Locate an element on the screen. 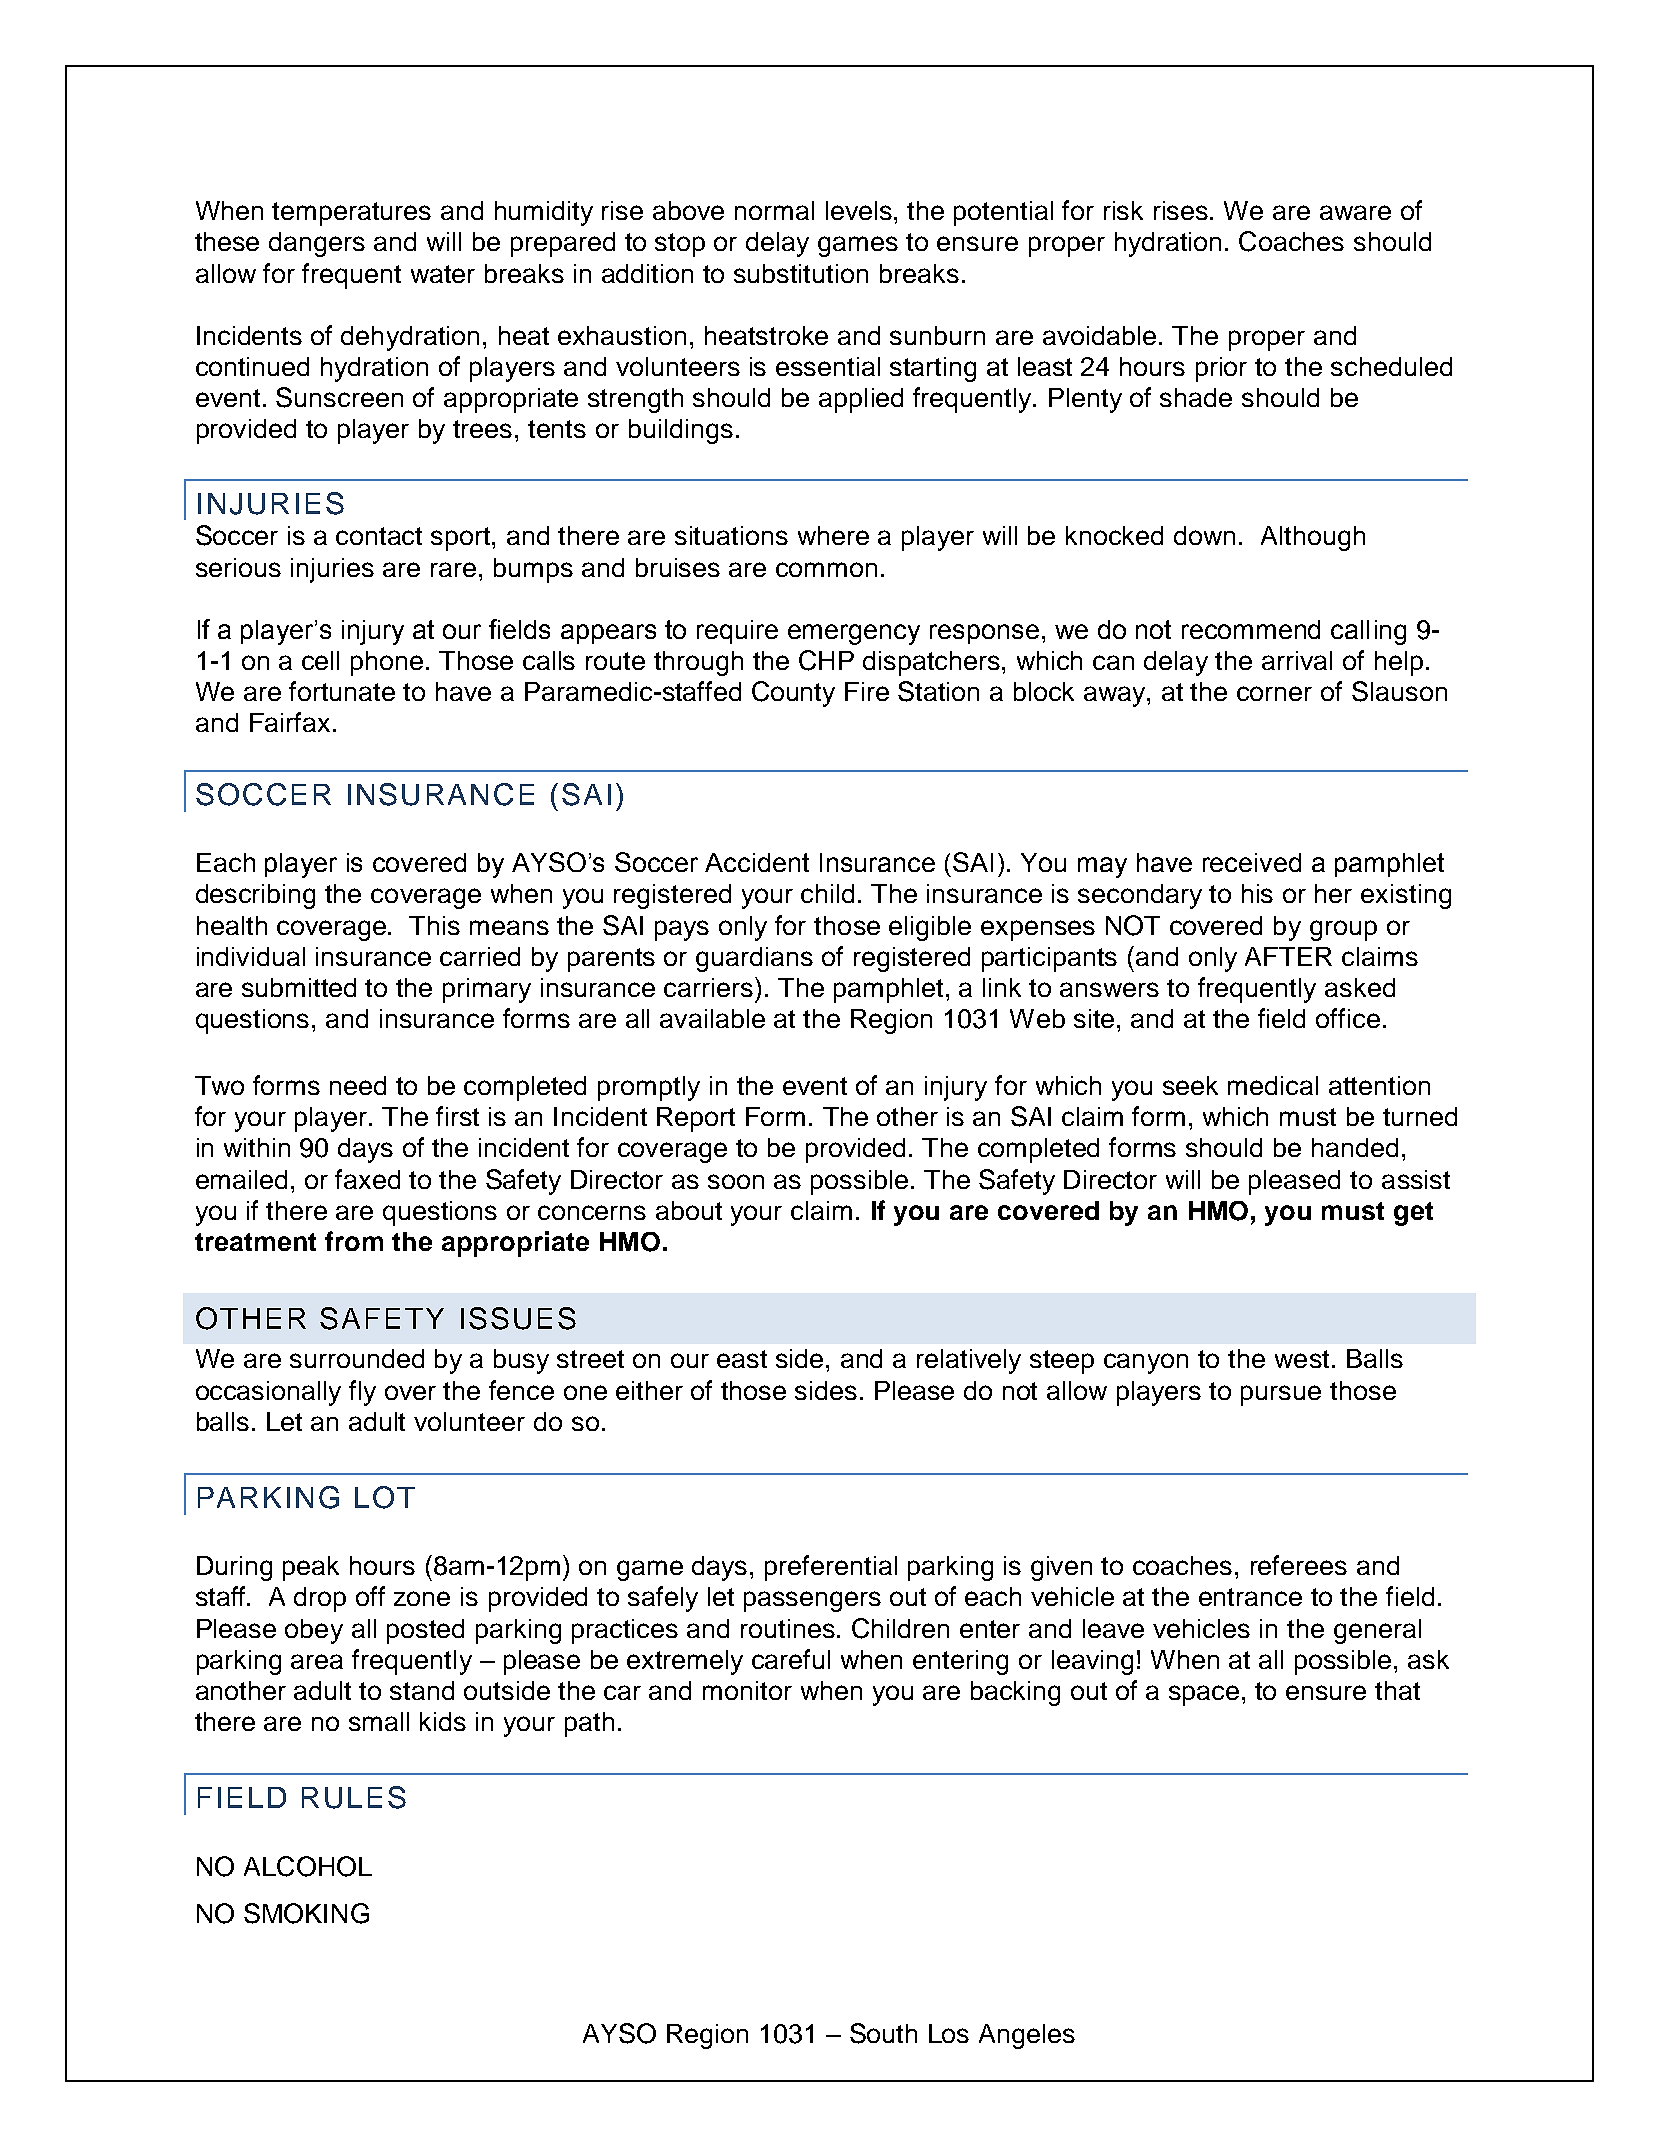  routines is located at coordinates (788, 1628).
